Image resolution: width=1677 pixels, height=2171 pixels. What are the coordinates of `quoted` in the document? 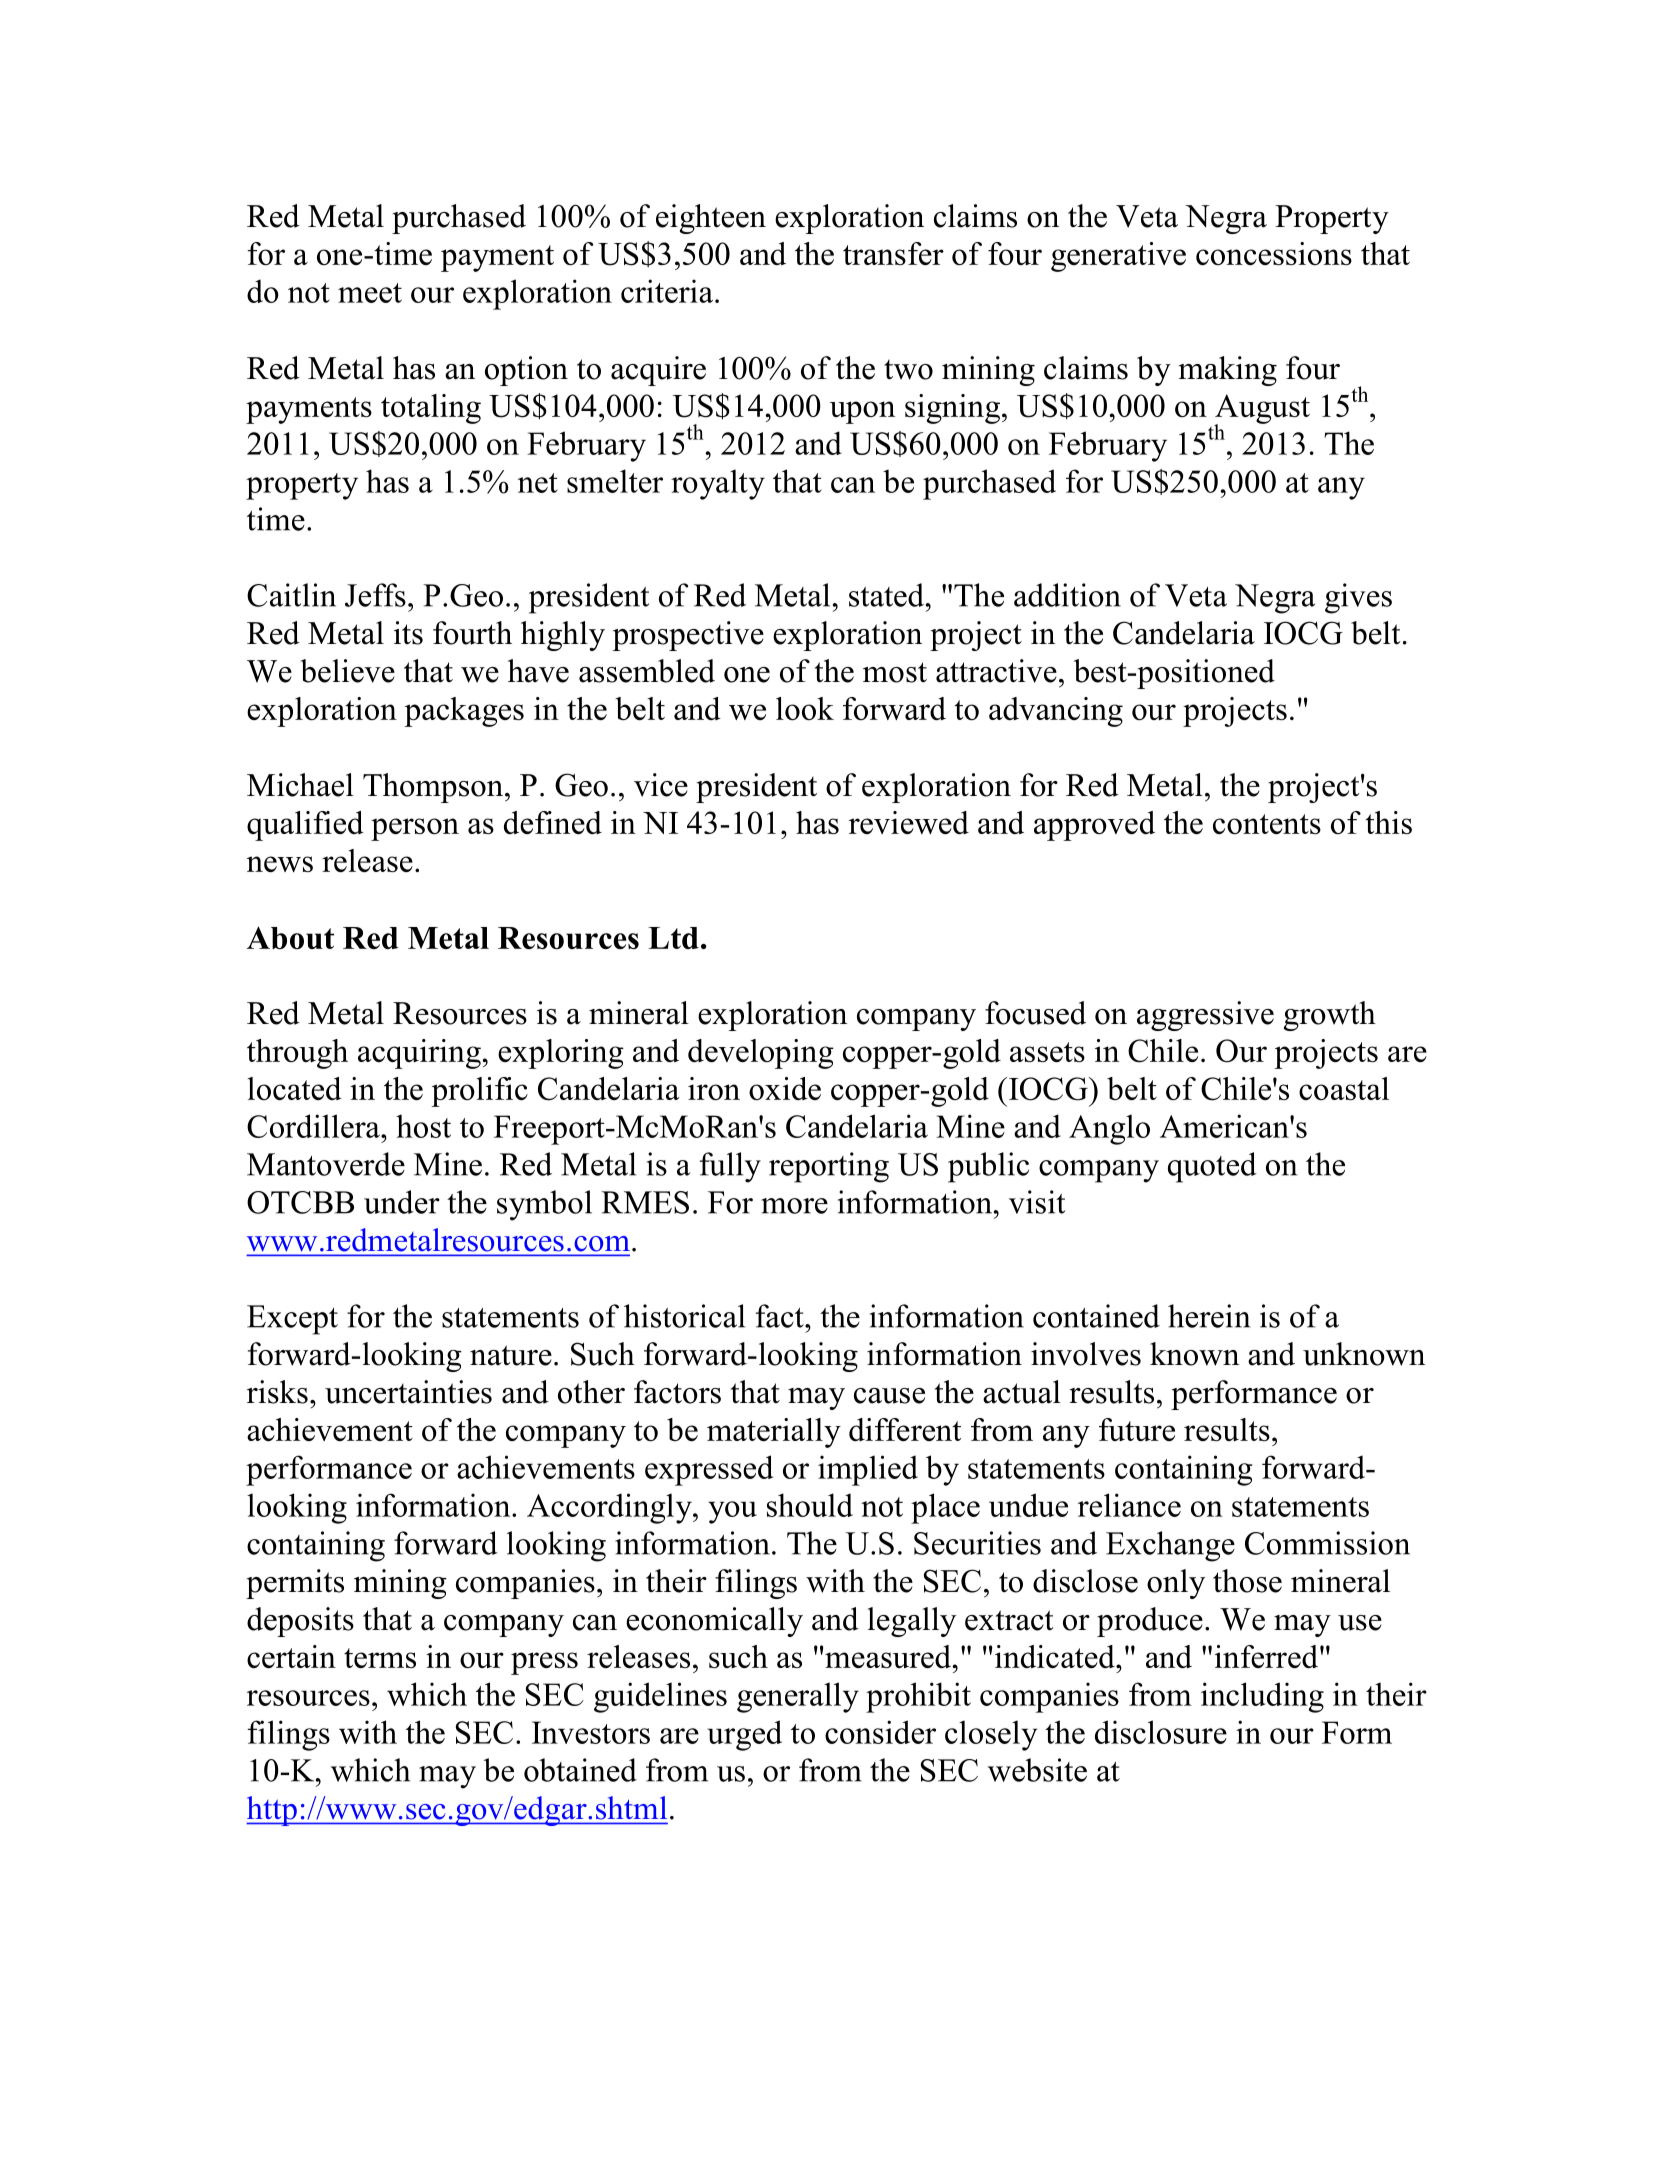 It's located at (1212, 1167).
